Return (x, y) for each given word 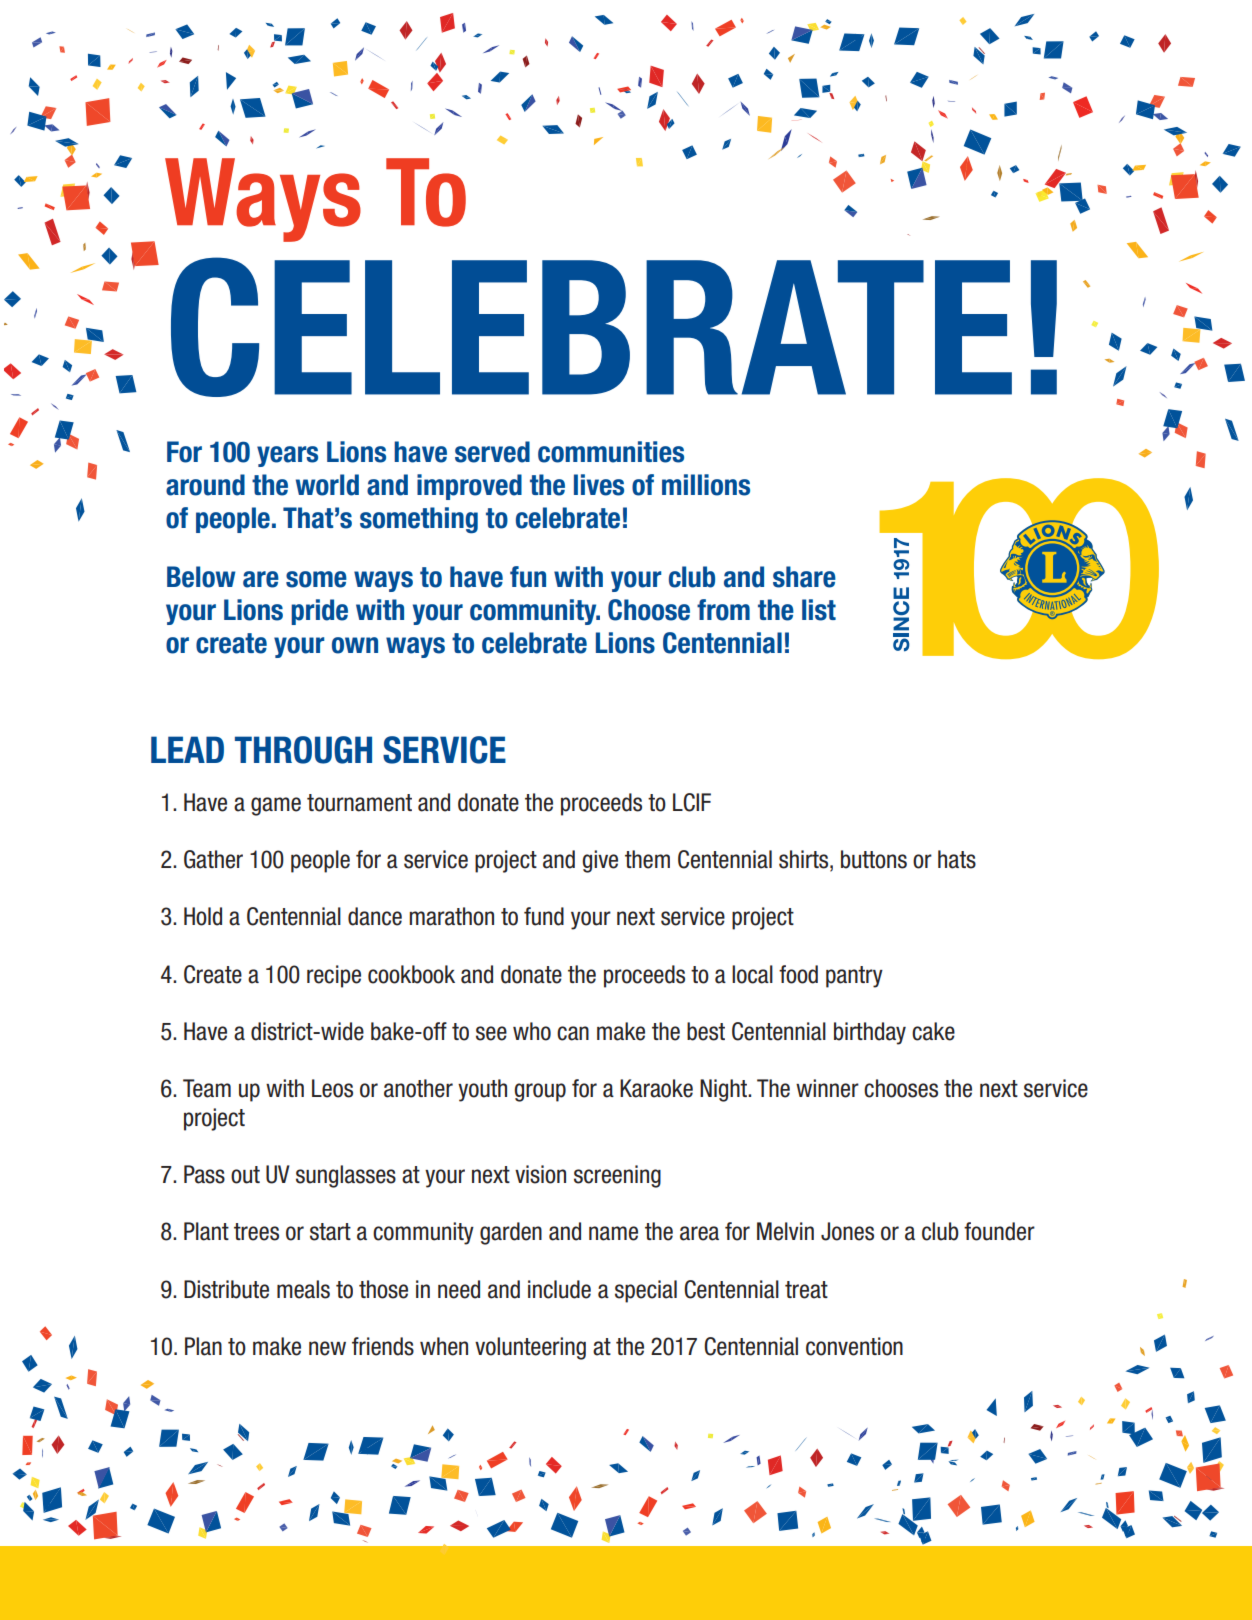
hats (957, 859)
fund (544, 916)
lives (599, 485)
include (559, 1289)
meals (303, 1289)
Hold (203, 916)
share (804, 577)
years (287, 456)
